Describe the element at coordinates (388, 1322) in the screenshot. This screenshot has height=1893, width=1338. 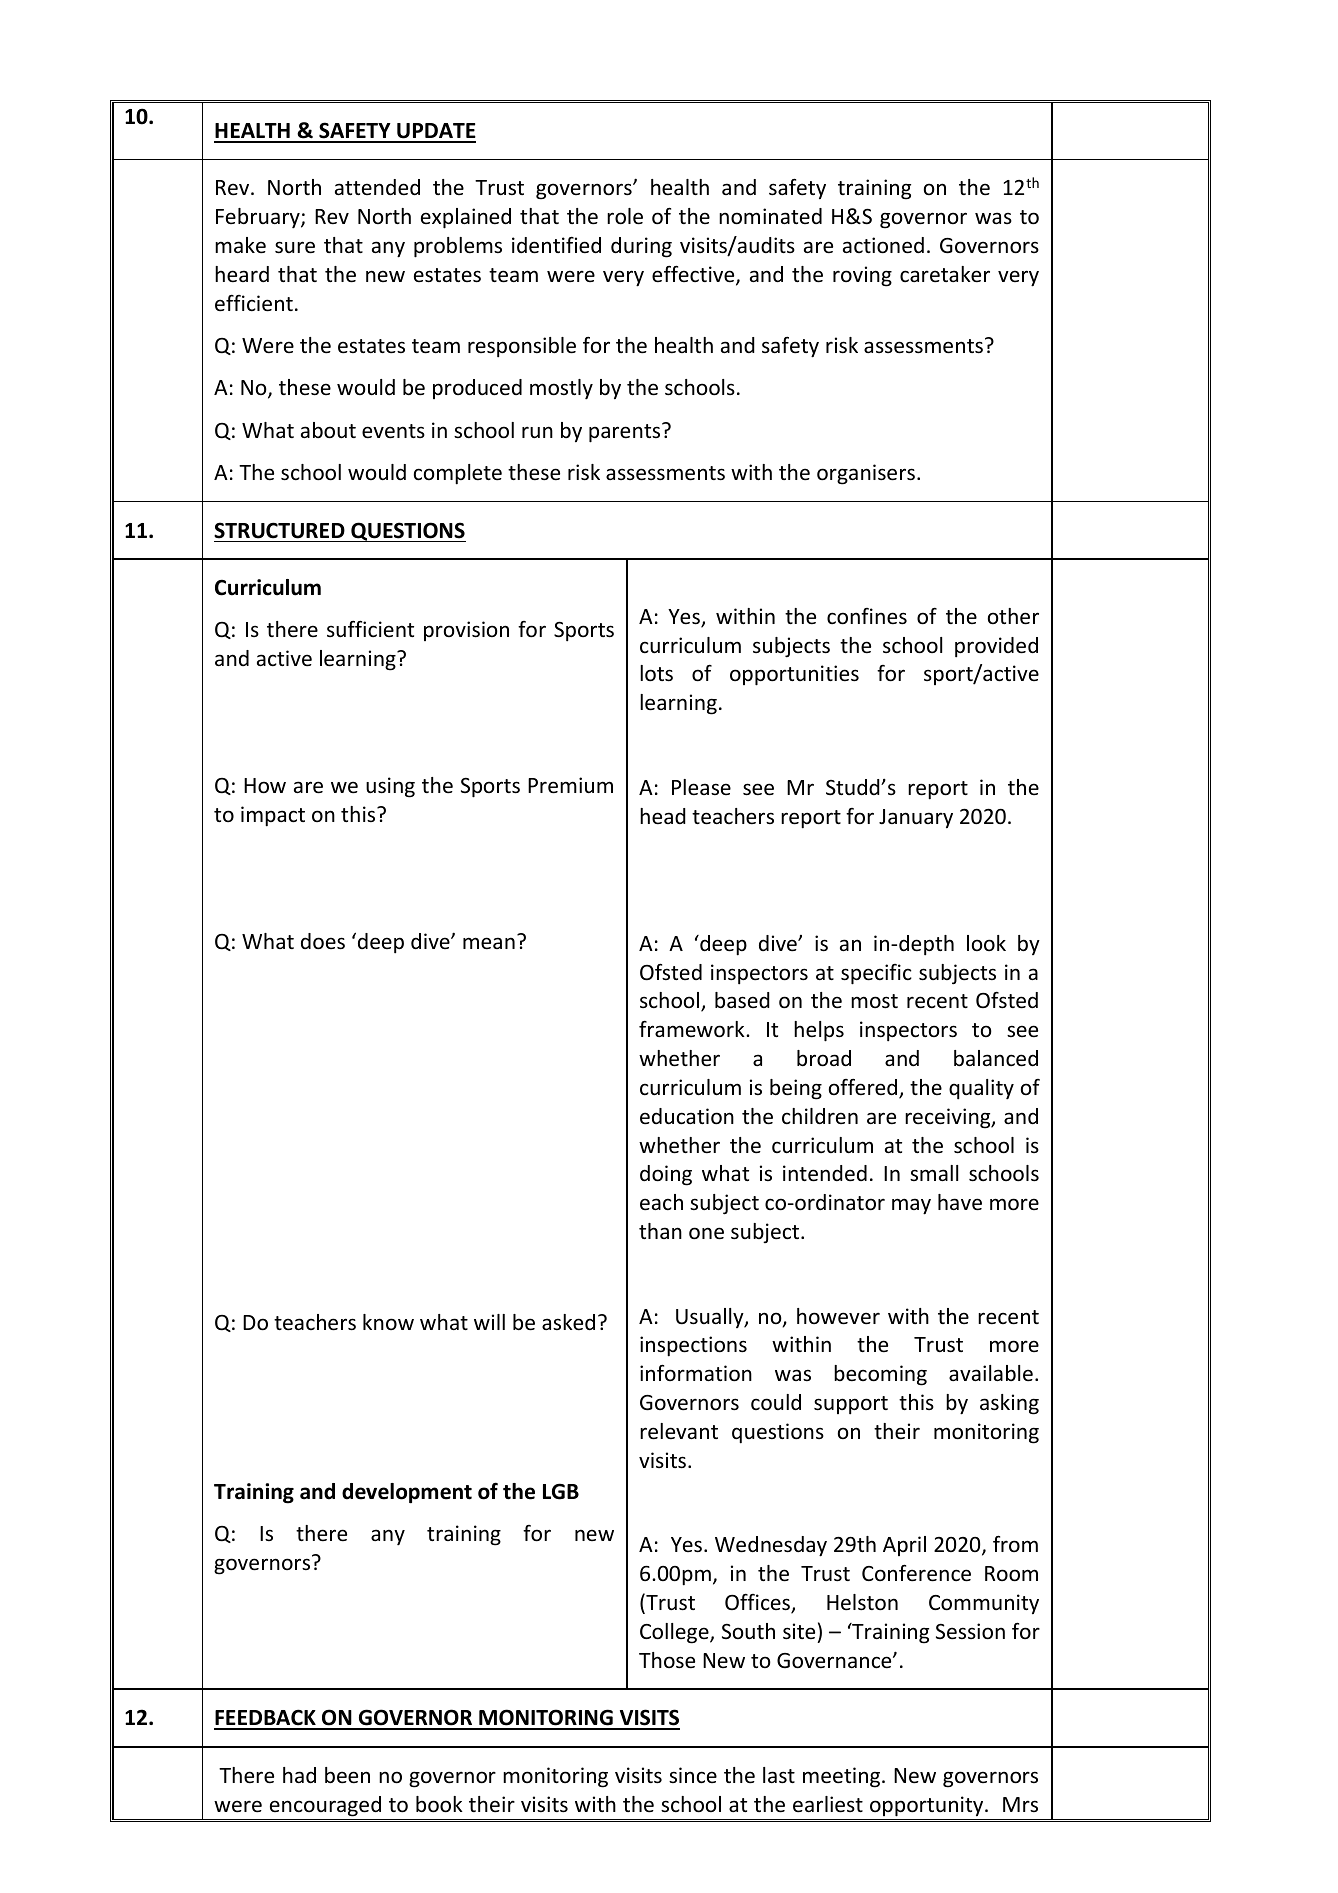
I see `know` at that location.
